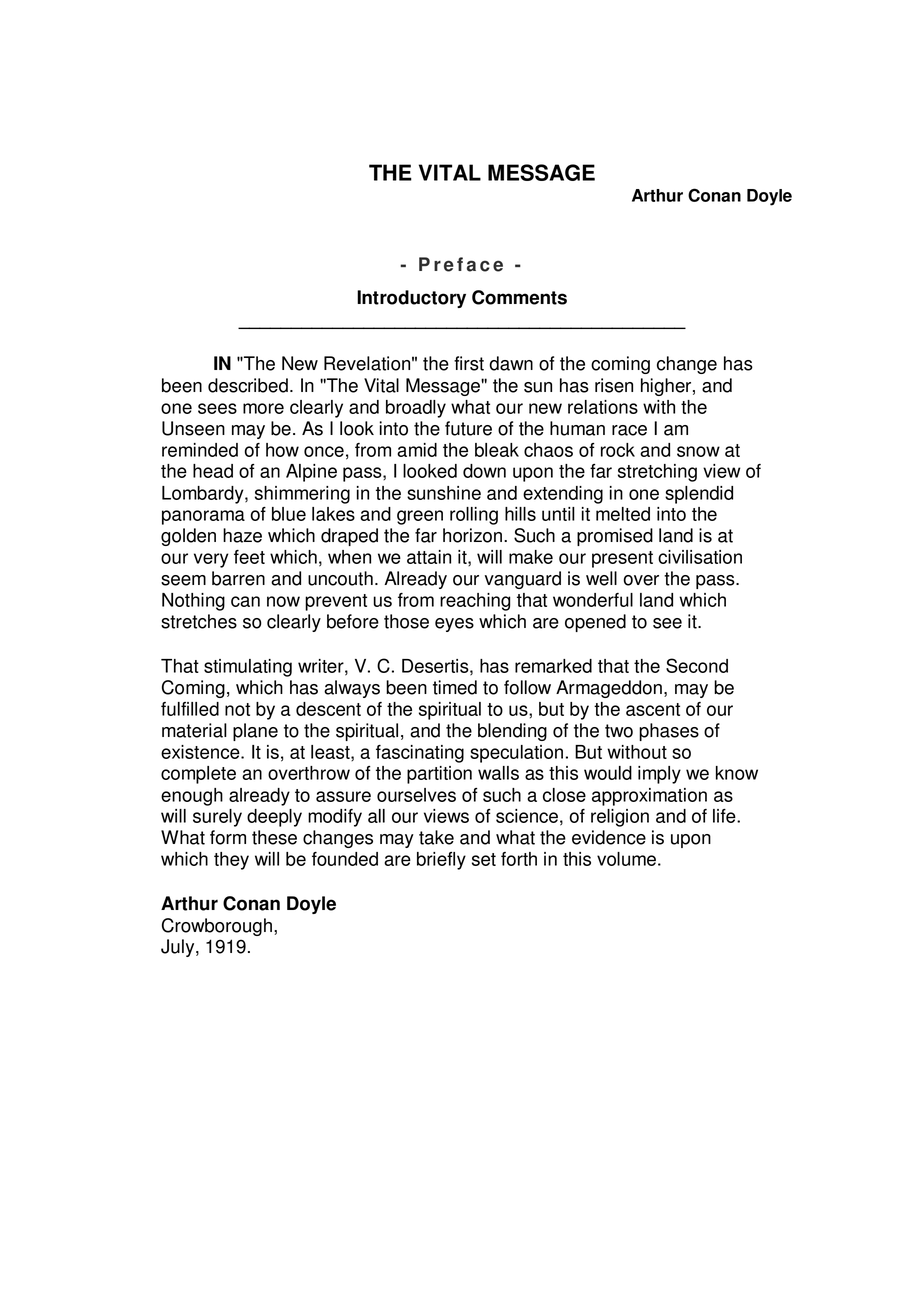 The image size is (924, 1308). I want to click on partition, so click(439, 775).
